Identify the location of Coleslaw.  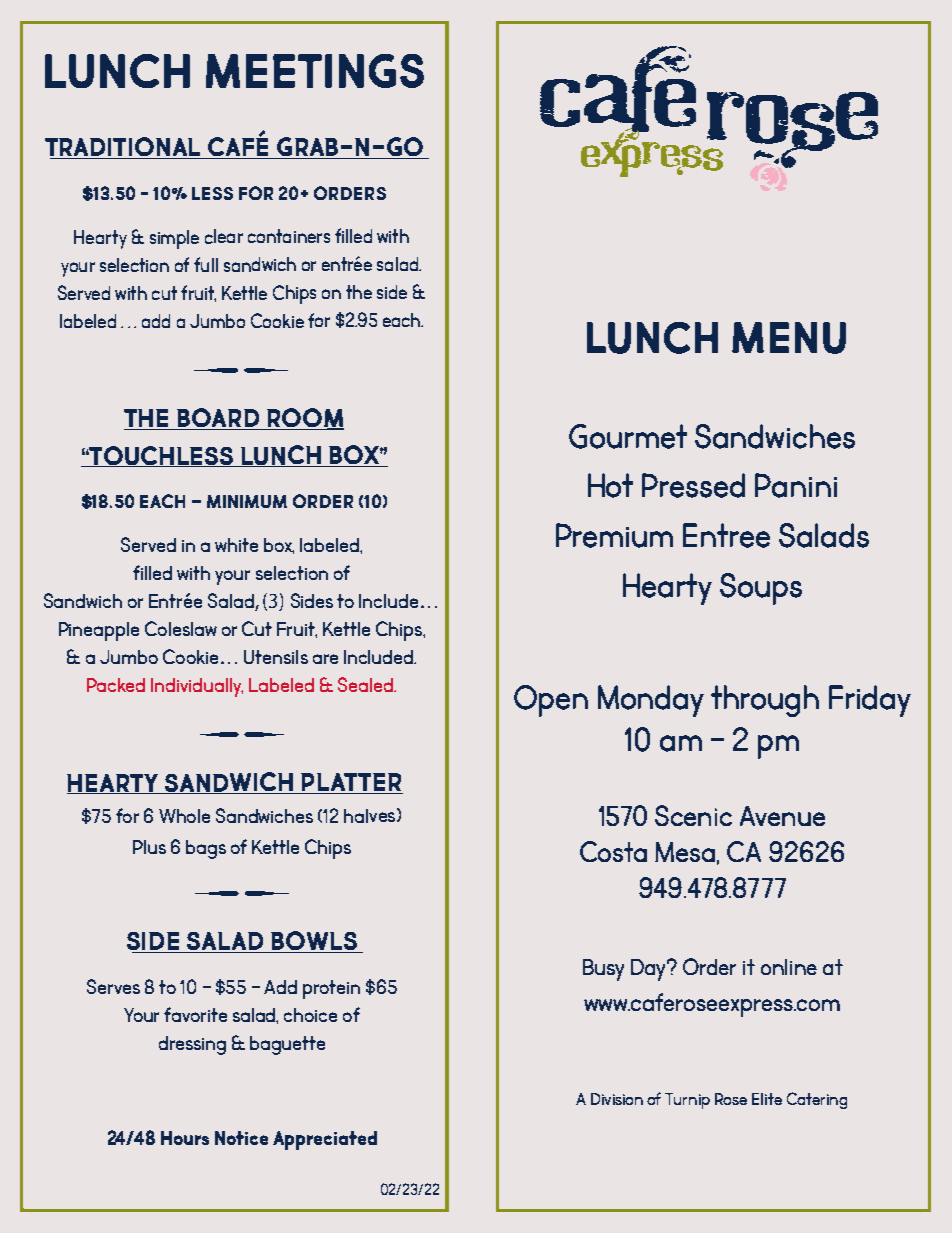
(181, 628).
